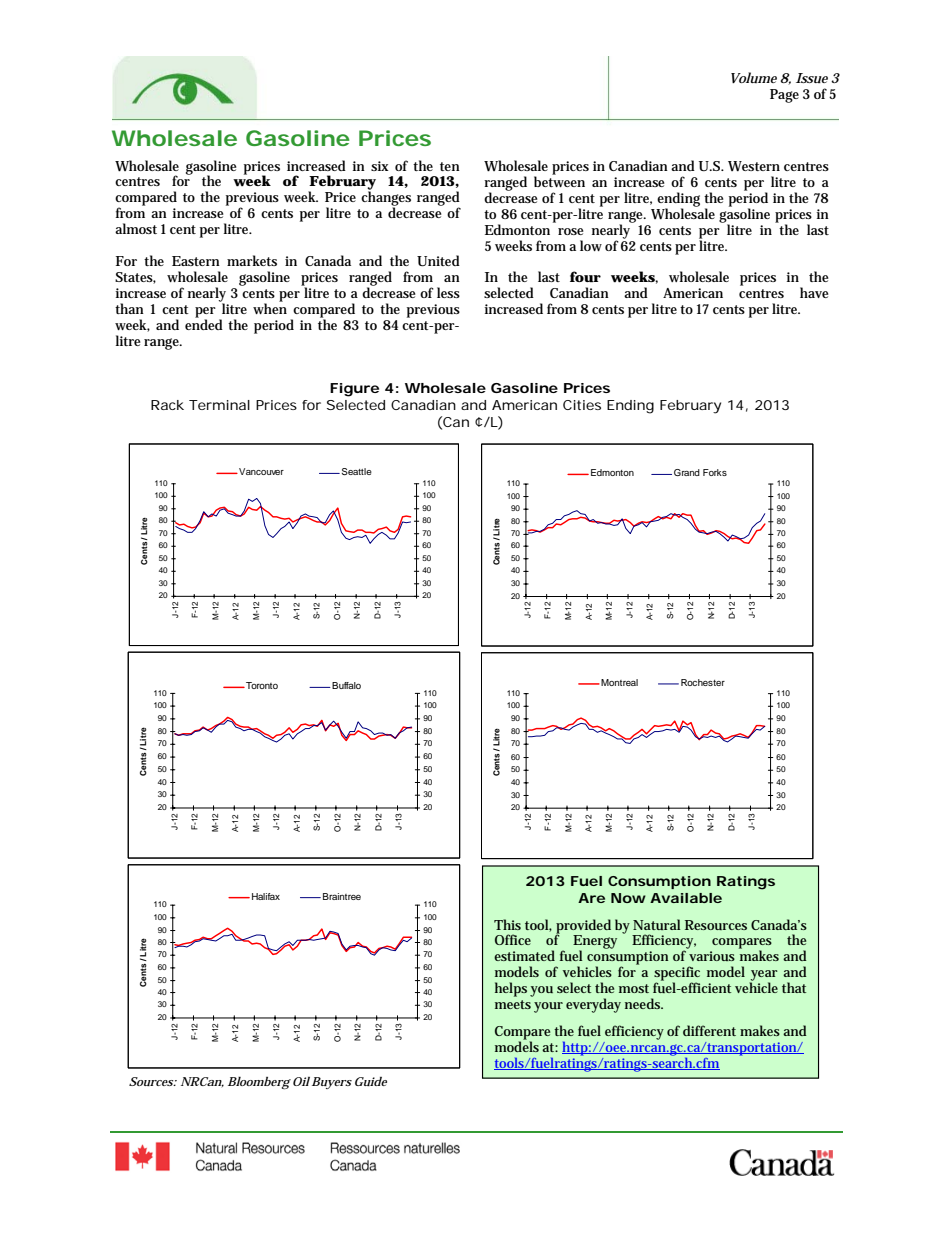 The image size is (952, 1233). Describe the element at coordinates (380, 166) in the screenshot. I see `six` at that location.
